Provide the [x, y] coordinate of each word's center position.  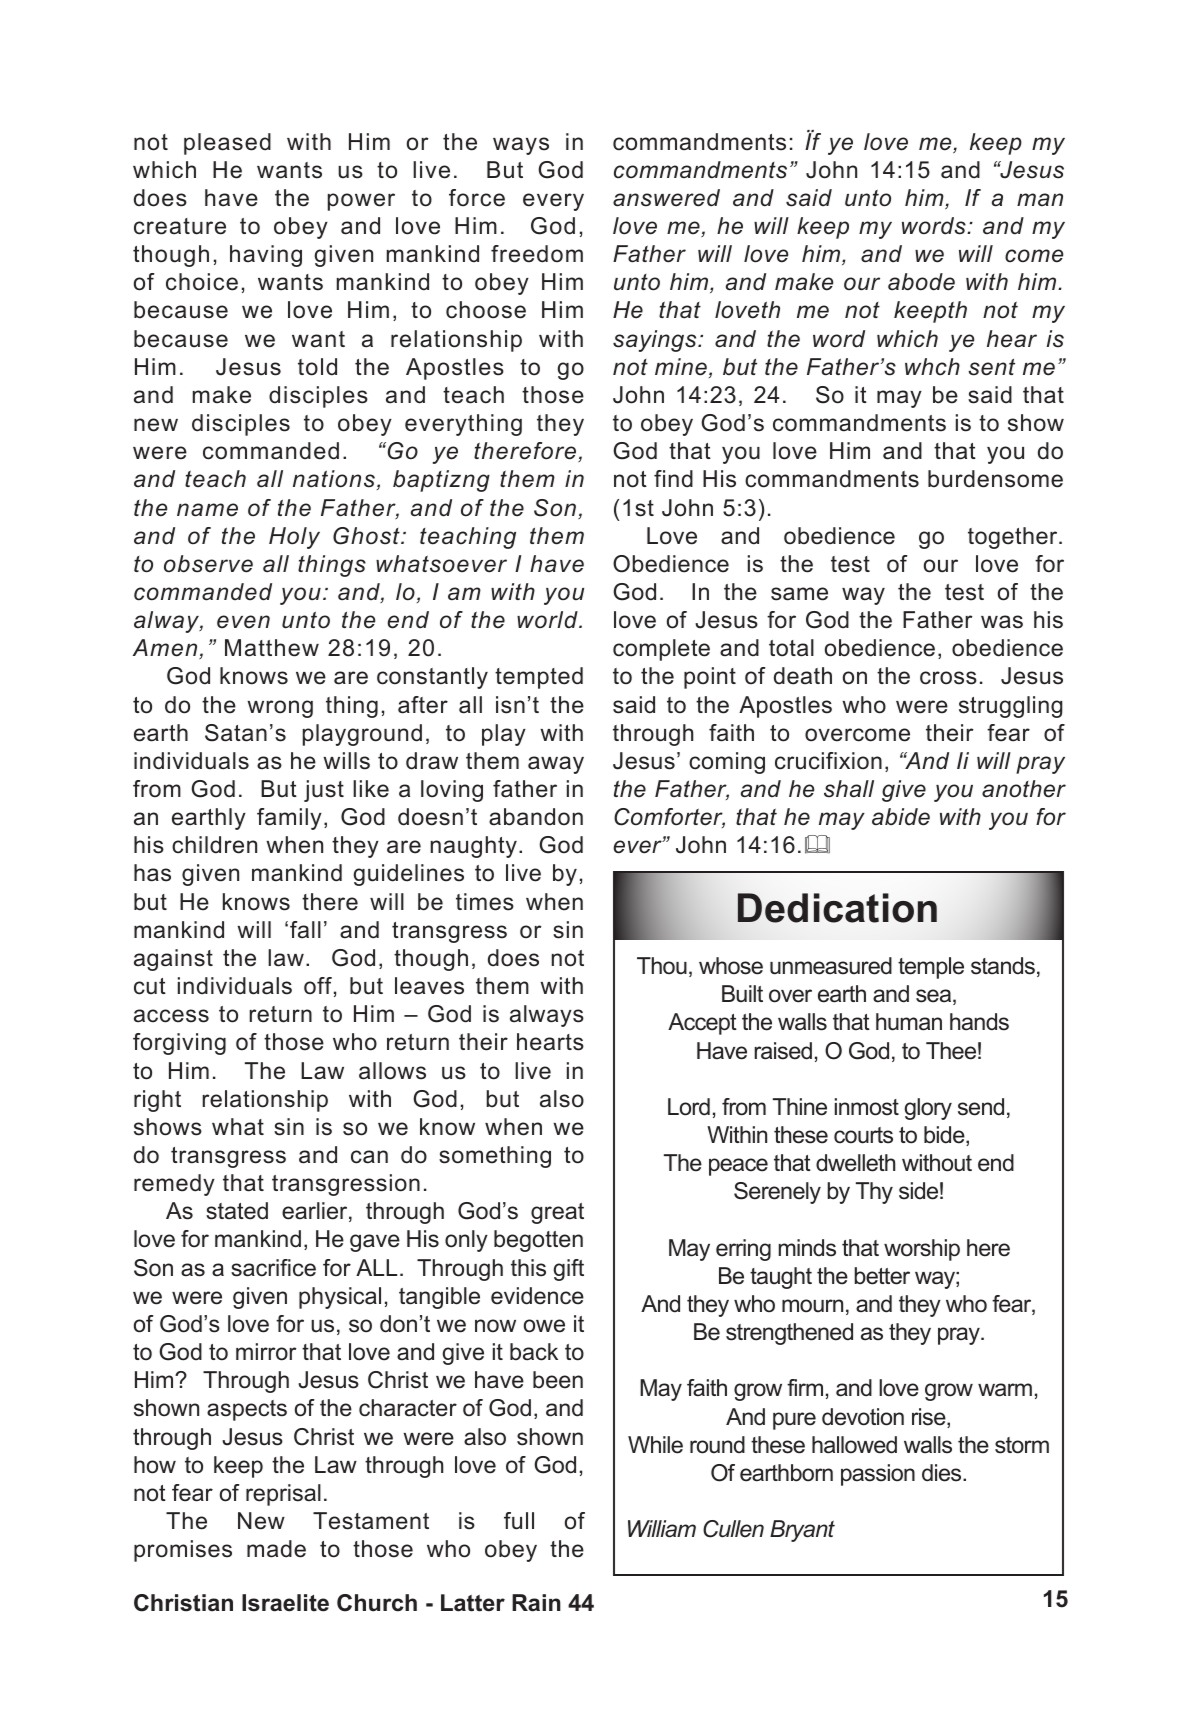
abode [921, 282]
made [276, 1549]
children [214, 845]
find [673, 479]
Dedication [837, 908]
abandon [536, 817]
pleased [227, 144]
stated [237, 1211]
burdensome [995, 479]
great [557, 1213]
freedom [537, 254]
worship [922, 1250]
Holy [294, 538]
